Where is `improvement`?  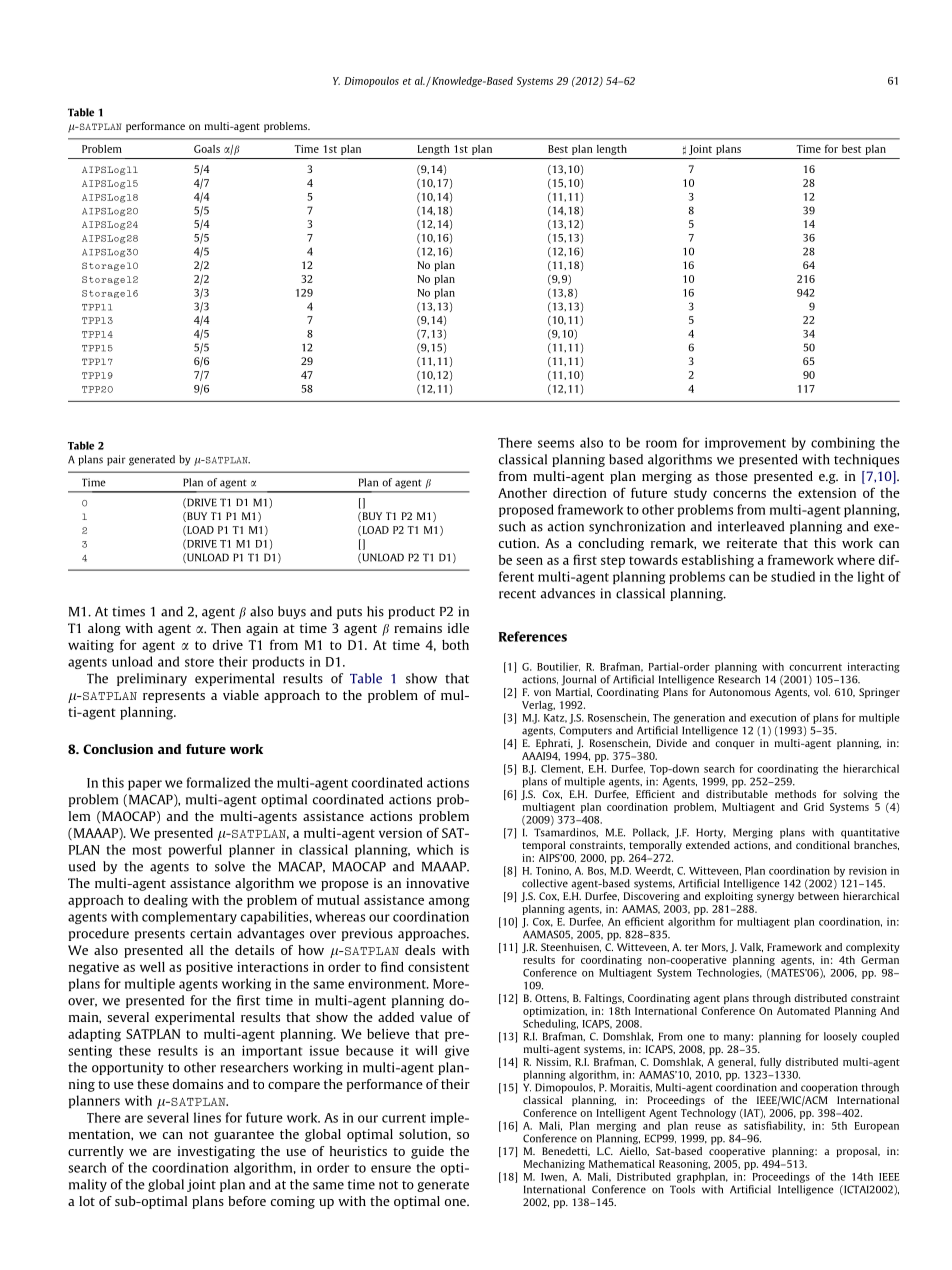 improvement is located at coordinates (745, 443).
